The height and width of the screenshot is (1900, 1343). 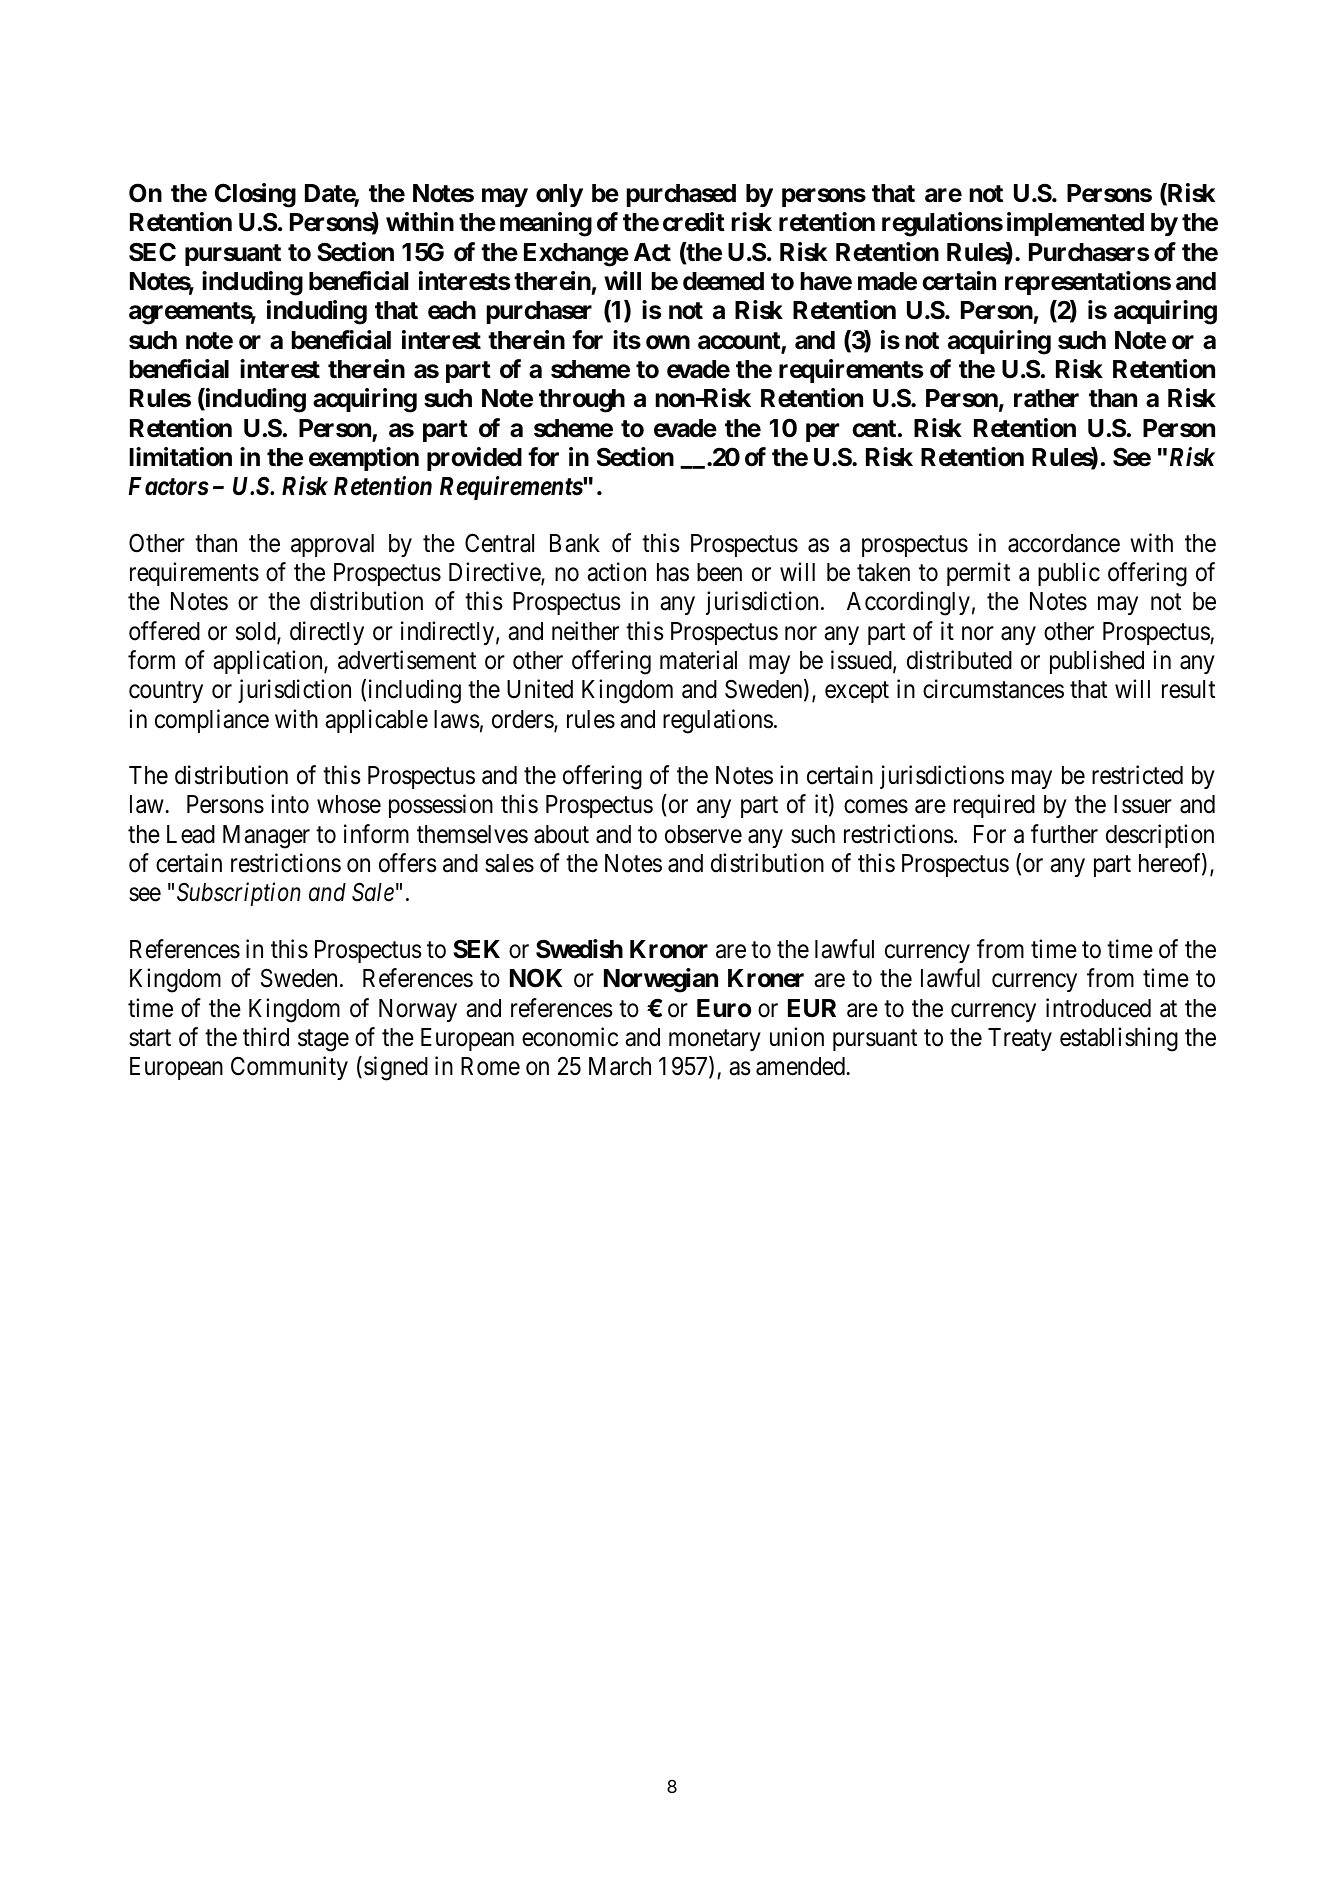 What do you see at coordinates (1075, 224) in the screenshot?
I see `implemented` at bounding box center [1075, 224].
